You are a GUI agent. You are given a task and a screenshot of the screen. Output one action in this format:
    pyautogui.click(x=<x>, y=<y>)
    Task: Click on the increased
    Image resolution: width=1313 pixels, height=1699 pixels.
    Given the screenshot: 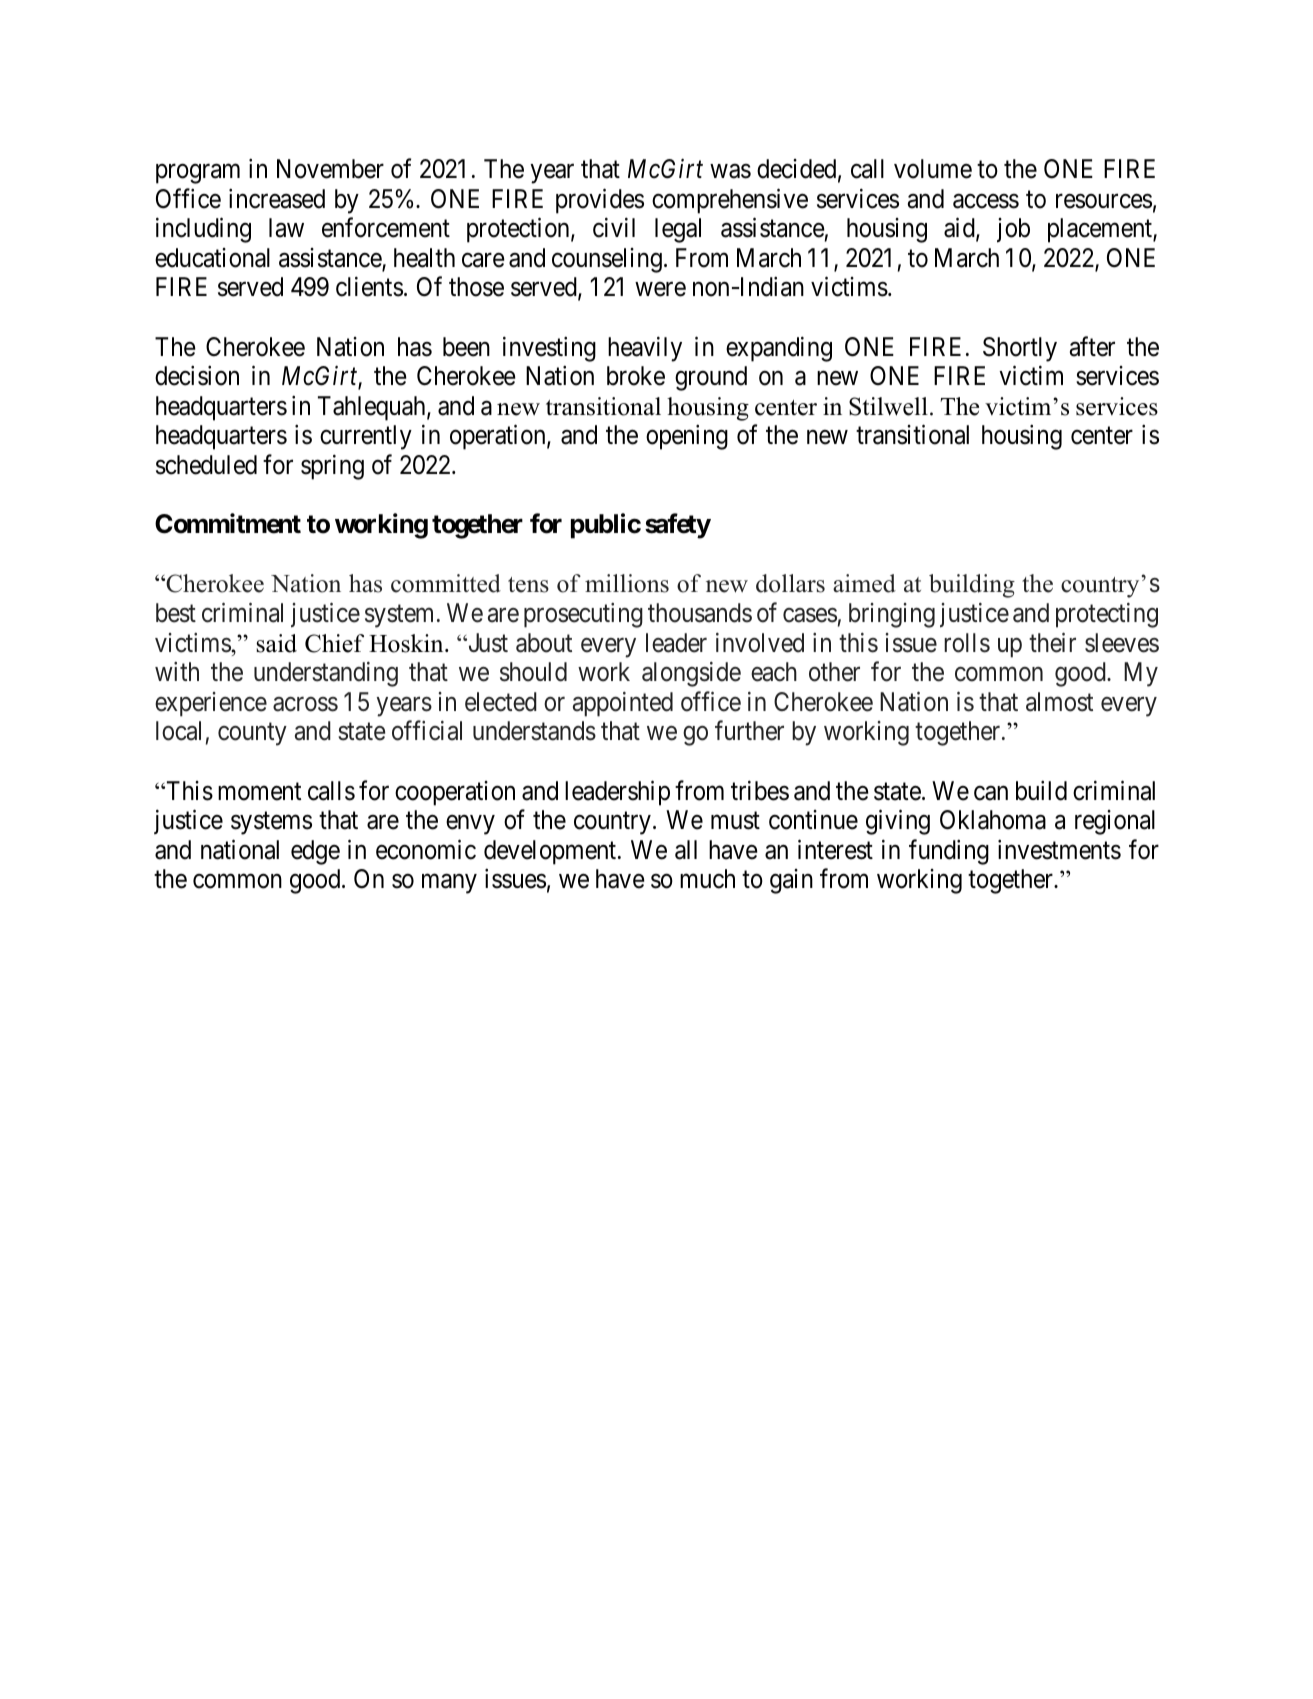 What is the action you would take?
    pyautogui.click(x=277, y=198)
